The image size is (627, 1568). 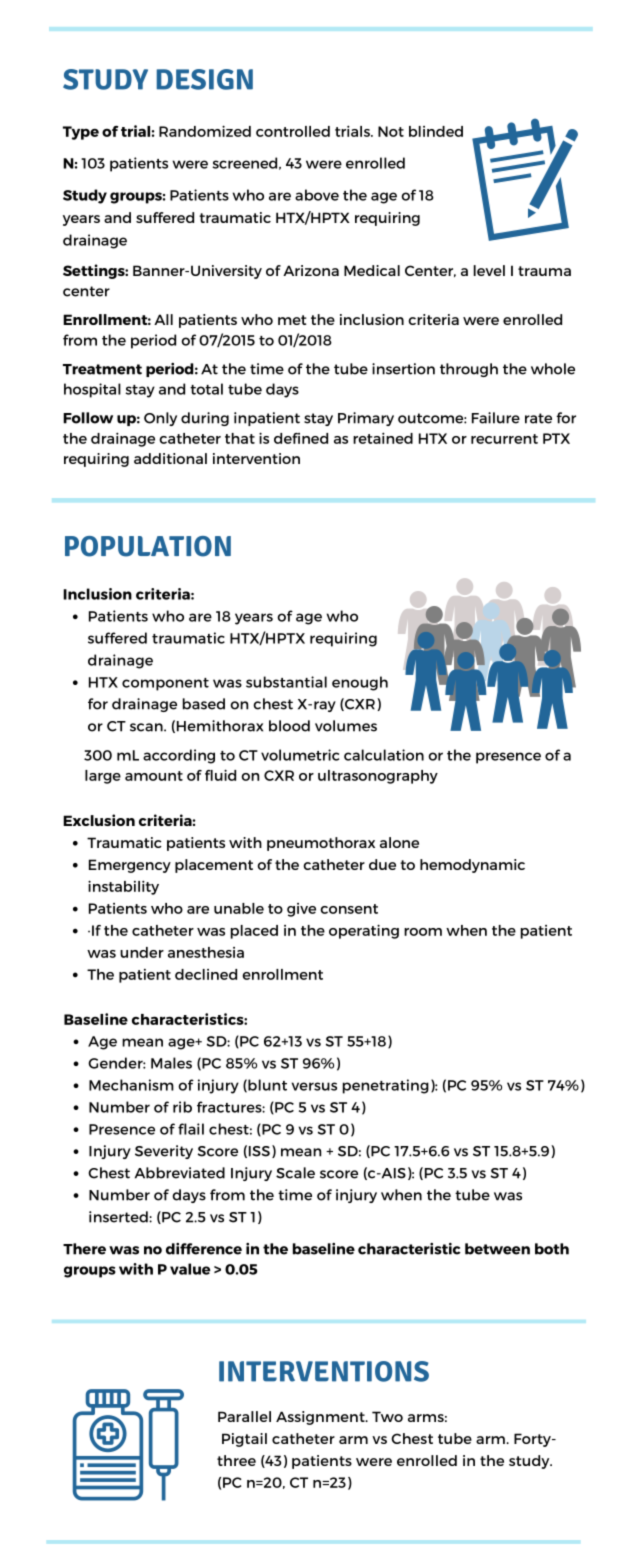 What do you see at coordinates (131, 1085) in the document?
I see `Mechanism` at bounding box center [131, 1085].
